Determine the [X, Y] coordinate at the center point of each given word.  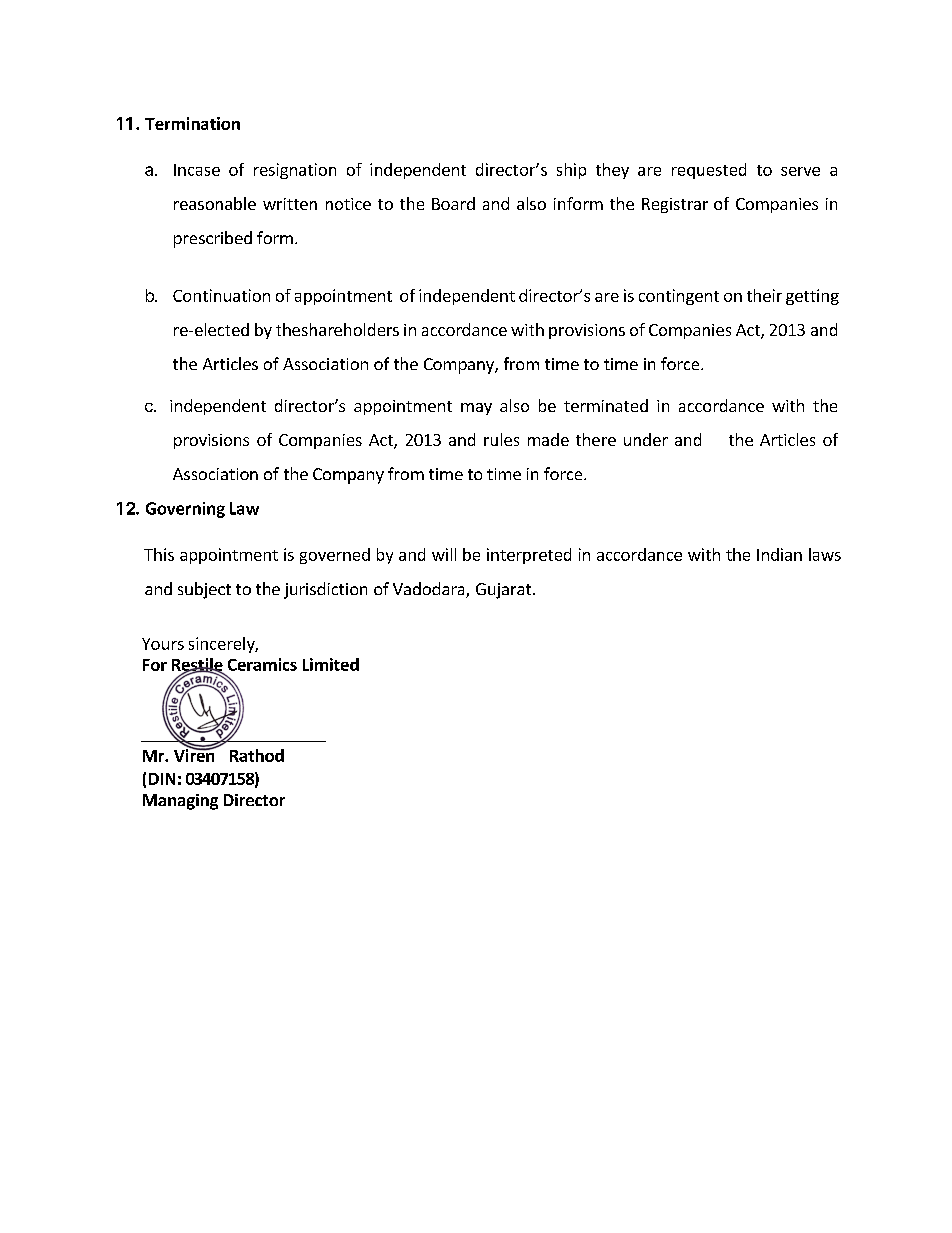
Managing [180, 802]
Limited [331, 664]
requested [709, 171]
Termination [192, 123]
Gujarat [505, 591]
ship [571, 171]
